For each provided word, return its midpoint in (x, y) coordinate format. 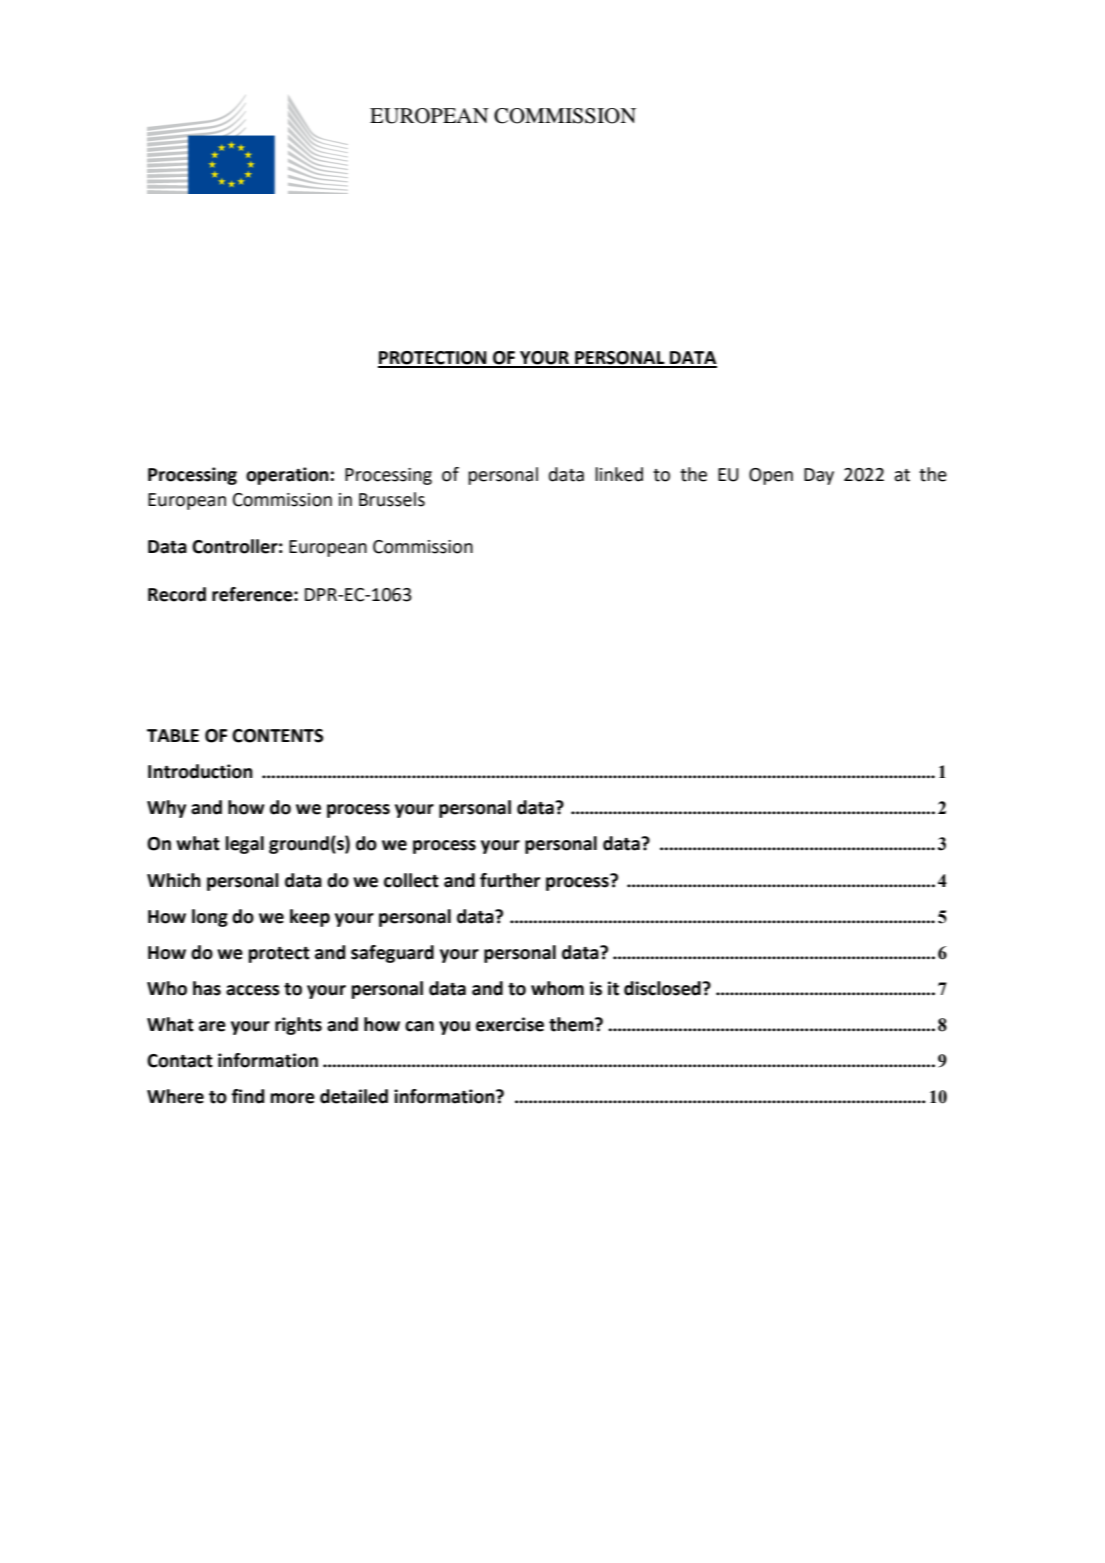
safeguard (392, 954)
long (210, 918)
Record (177, 594)
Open (771, 476)
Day (819, 476)
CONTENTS (277, 736)
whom (557, 988)
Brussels (392, 499)
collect (411, 880)
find (248, 1096)
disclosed (663, 988)
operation (287, 476)
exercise (510, 1024)
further (510, 880)
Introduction (200, 771)
